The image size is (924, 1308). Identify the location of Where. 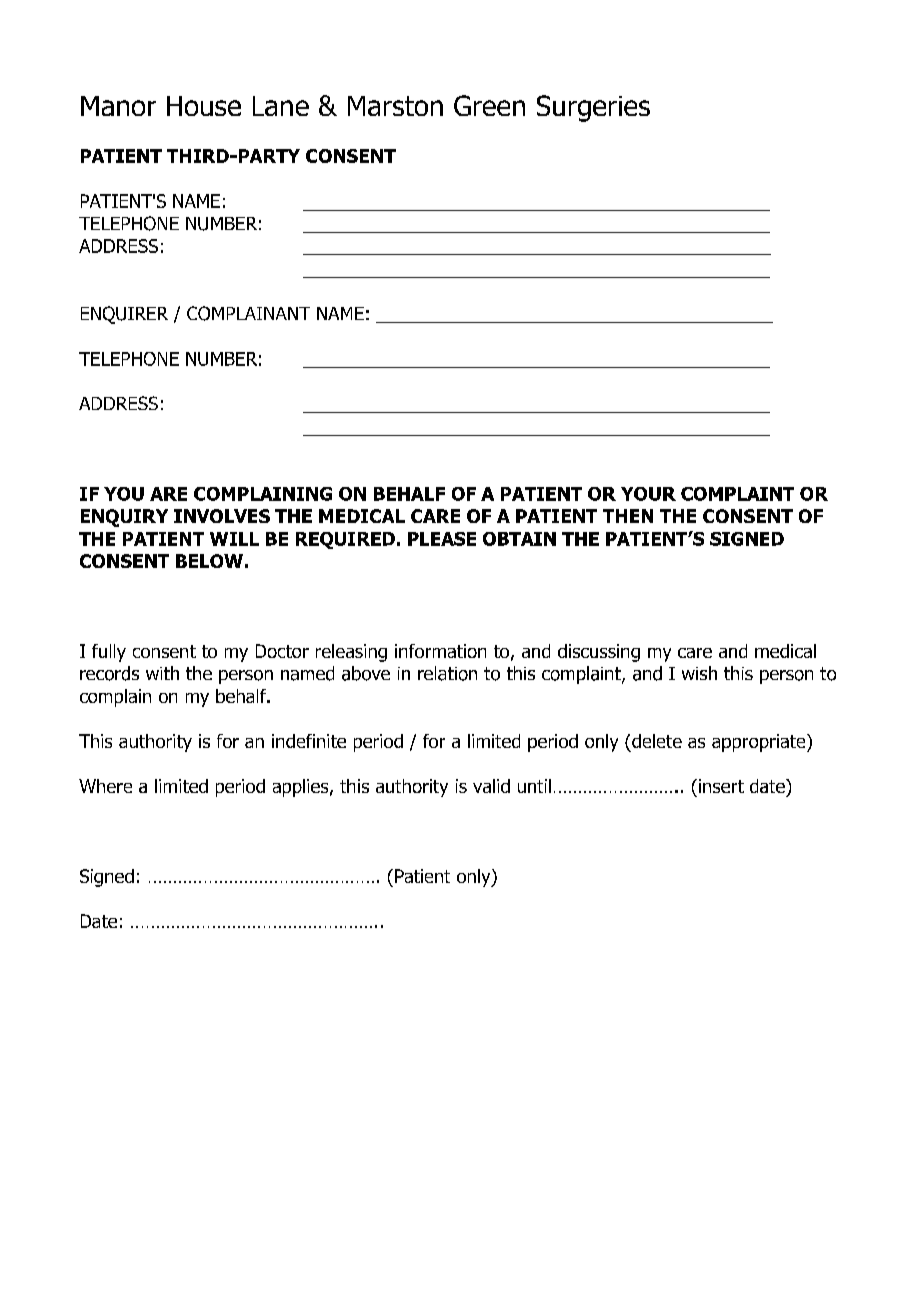
(105, 786).
